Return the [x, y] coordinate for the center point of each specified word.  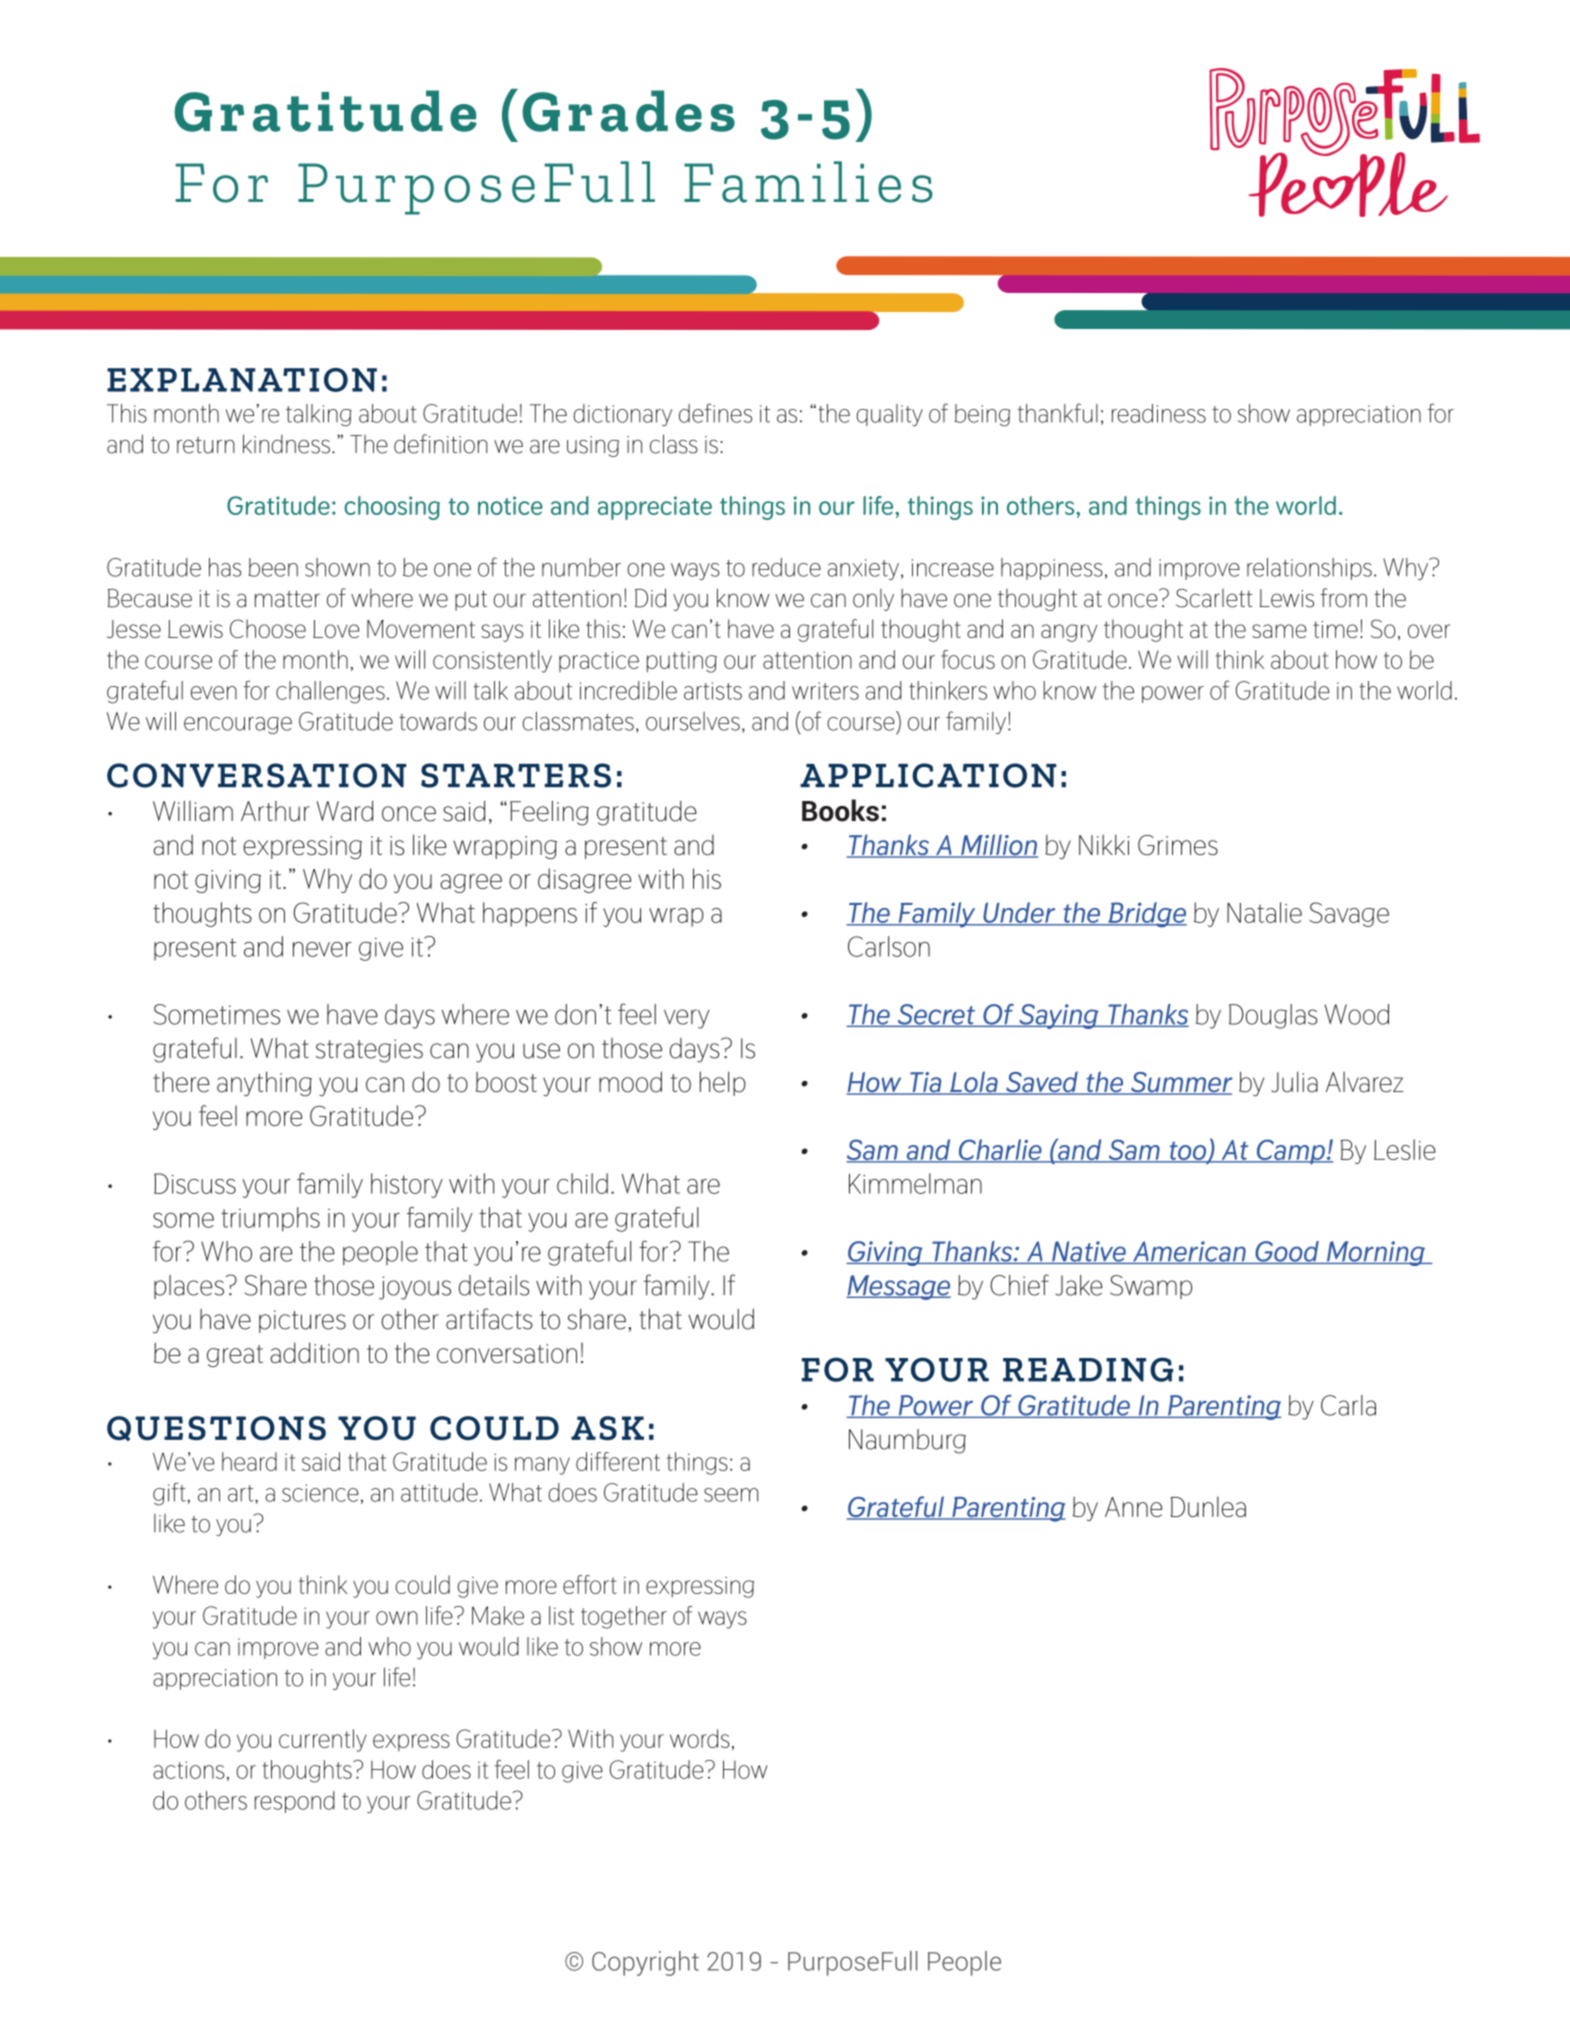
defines [715, 413]
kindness [286, 444]
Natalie [1264, 912]
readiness [1159, 413]
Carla [1348, 1405]
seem [731, 1495]
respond [295, 1802]
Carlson [889, 946]
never [322, 949]
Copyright [645, 1963]
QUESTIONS [216, 1428]
